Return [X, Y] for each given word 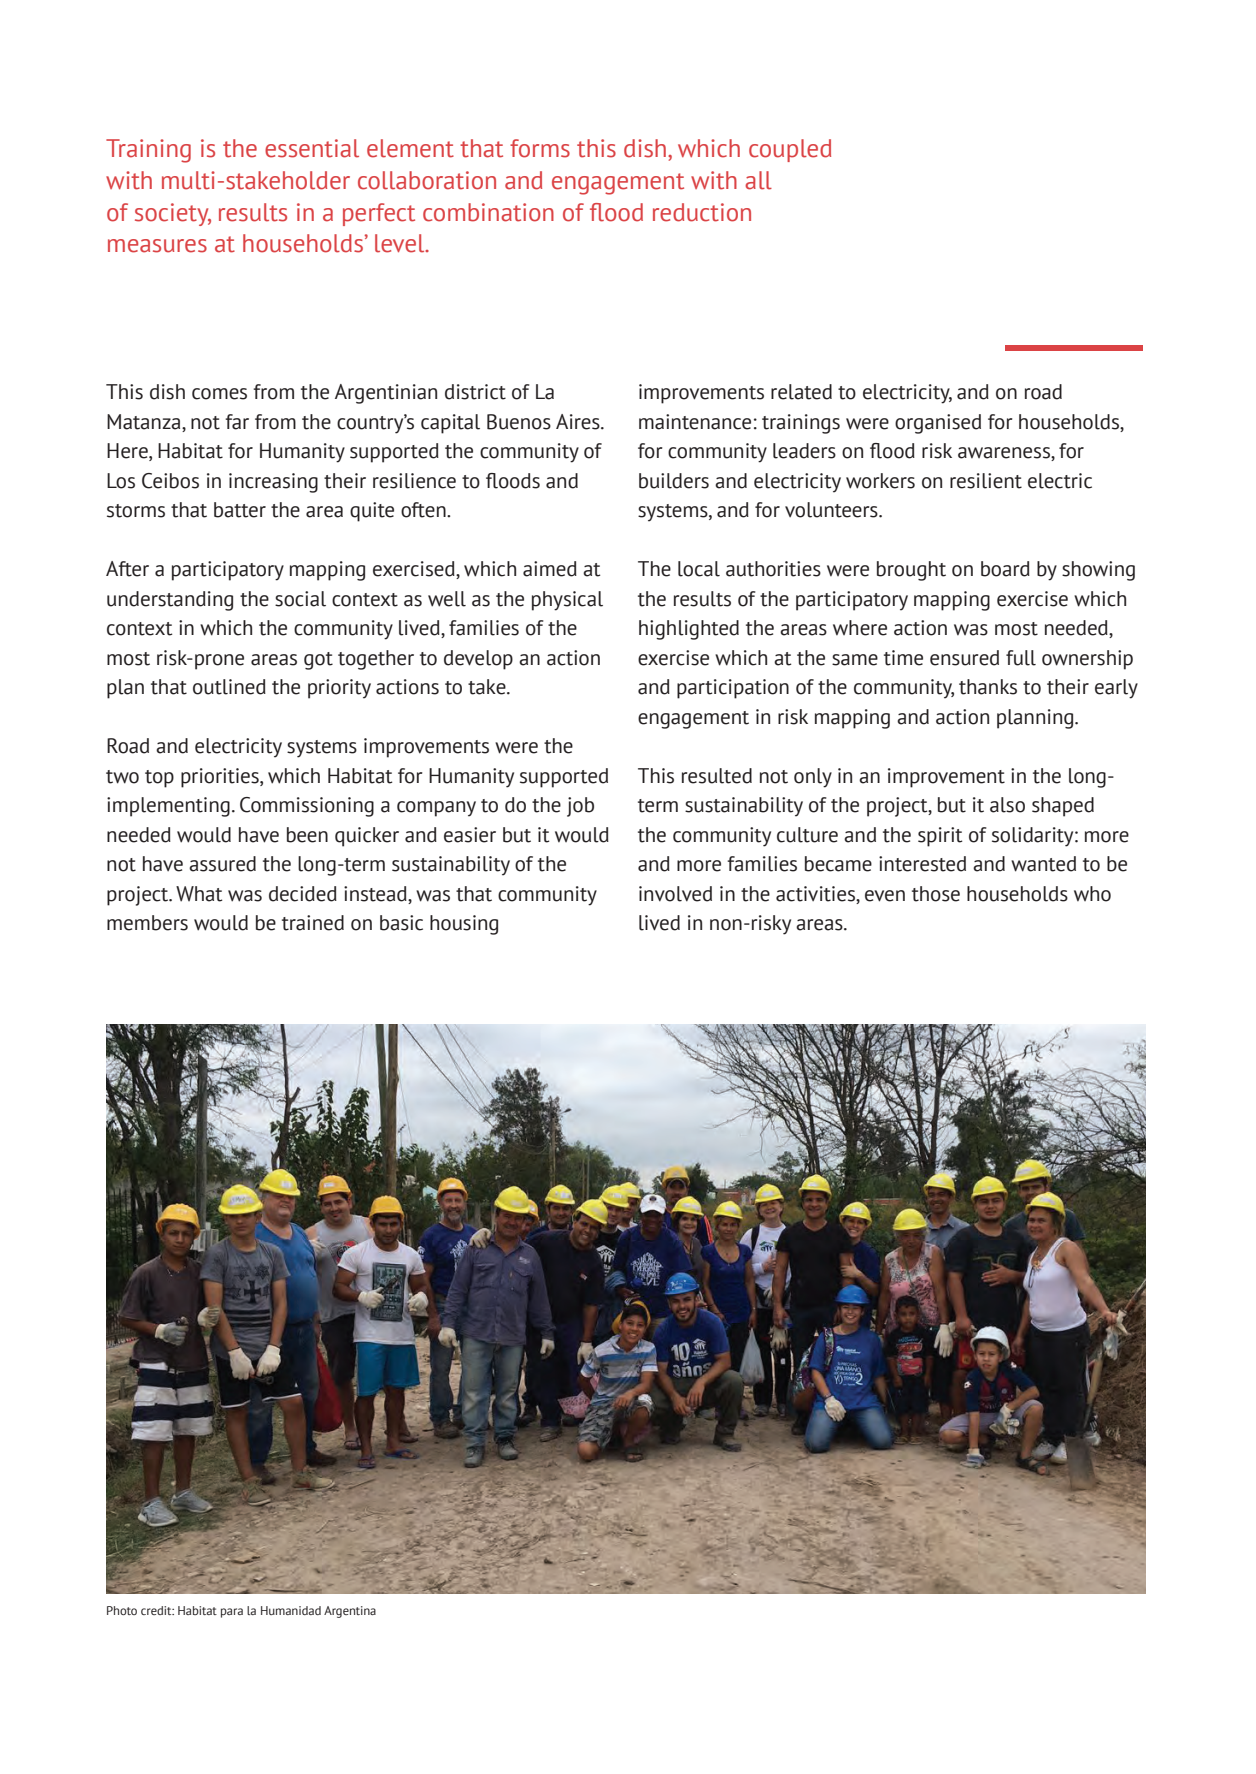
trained [313, 923]
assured [222, 864]
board [1005, 569]
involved [675, 894]
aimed [550, 569]
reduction [702, 212]
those [936, 894]
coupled [790, 150]
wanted [1043, 864]
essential [312, 148]
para [232, 1613]
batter [240, 510]
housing [464, 925]
